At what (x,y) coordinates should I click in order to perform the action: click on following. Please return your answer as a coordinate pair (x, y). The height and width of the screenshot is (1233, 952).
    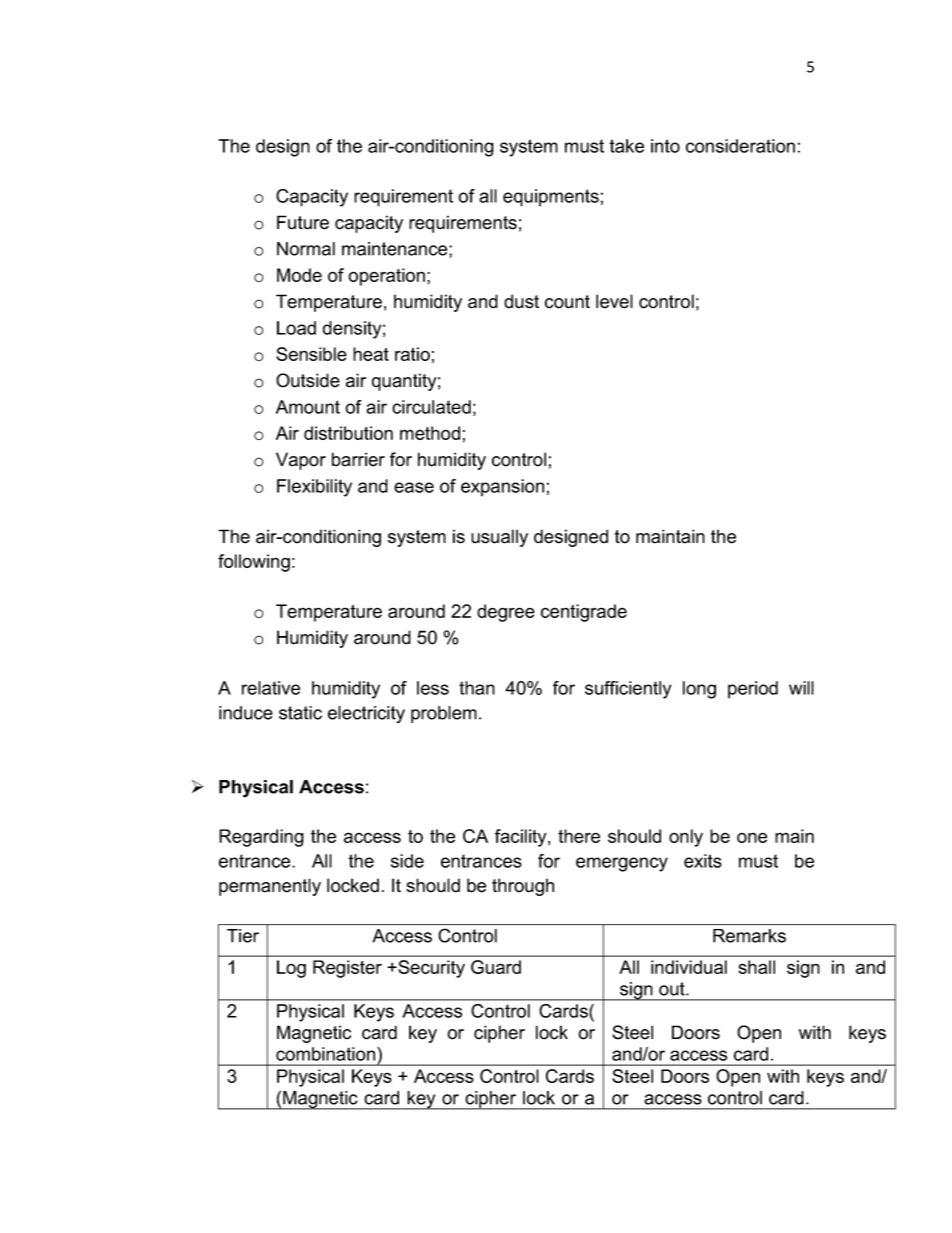
    Looking at the image, I should click on (254, 563).
